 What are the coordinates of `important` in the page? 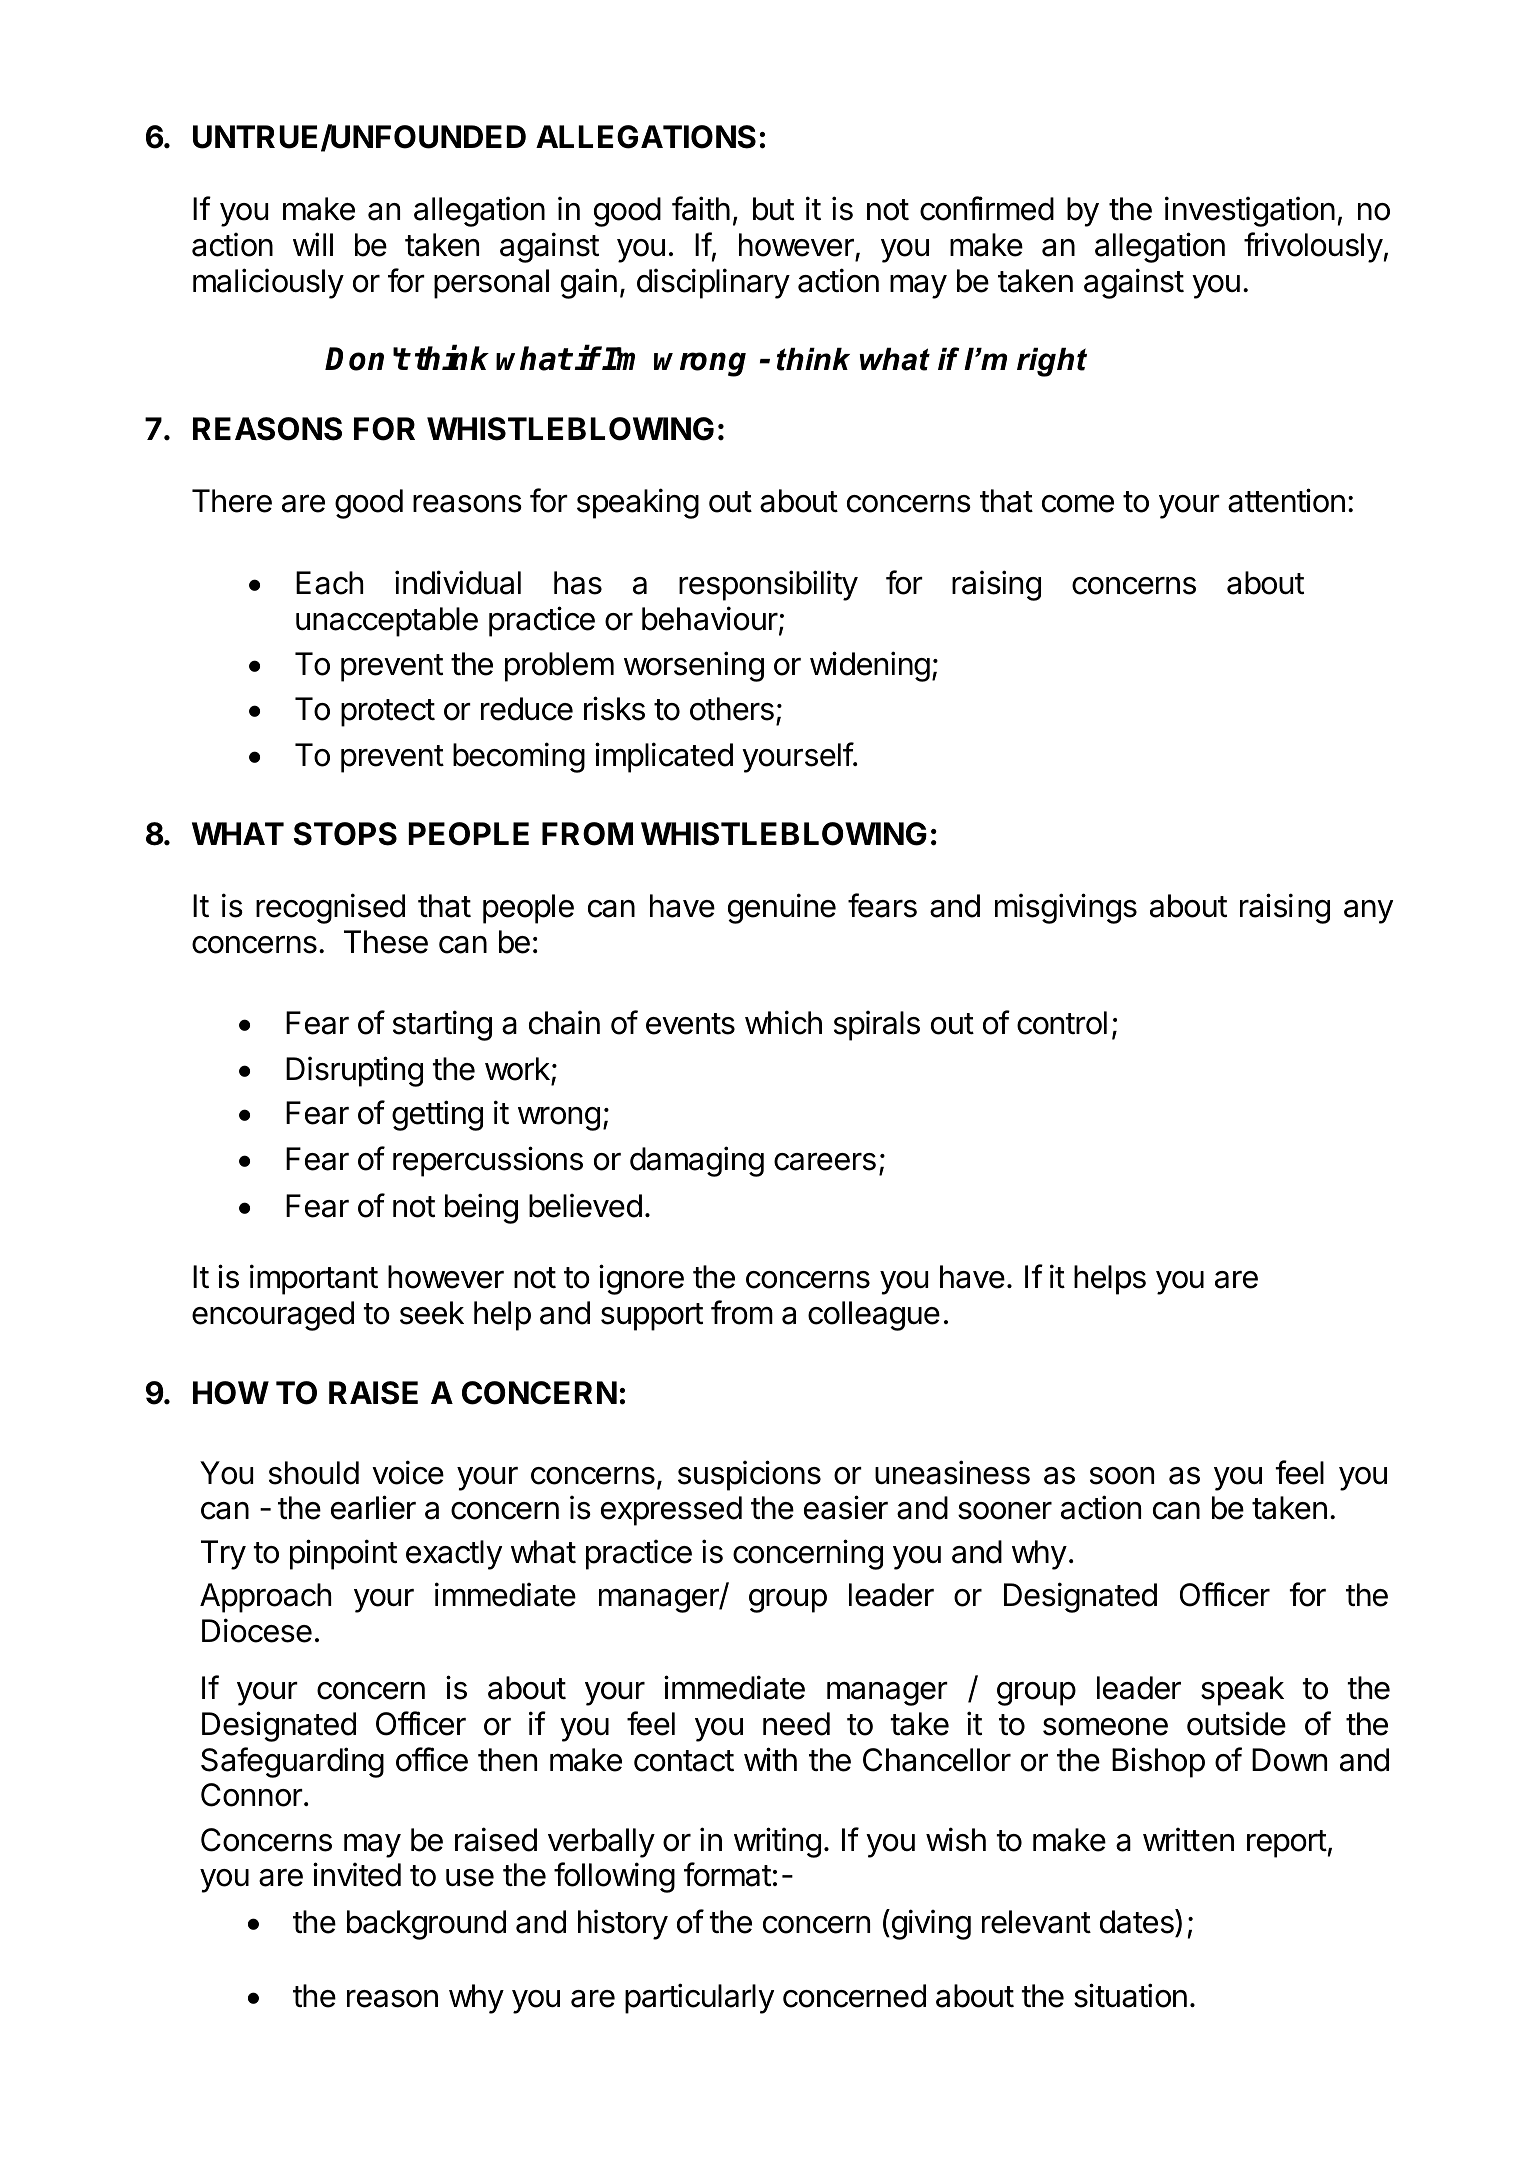 It's located at (314, 1279).
